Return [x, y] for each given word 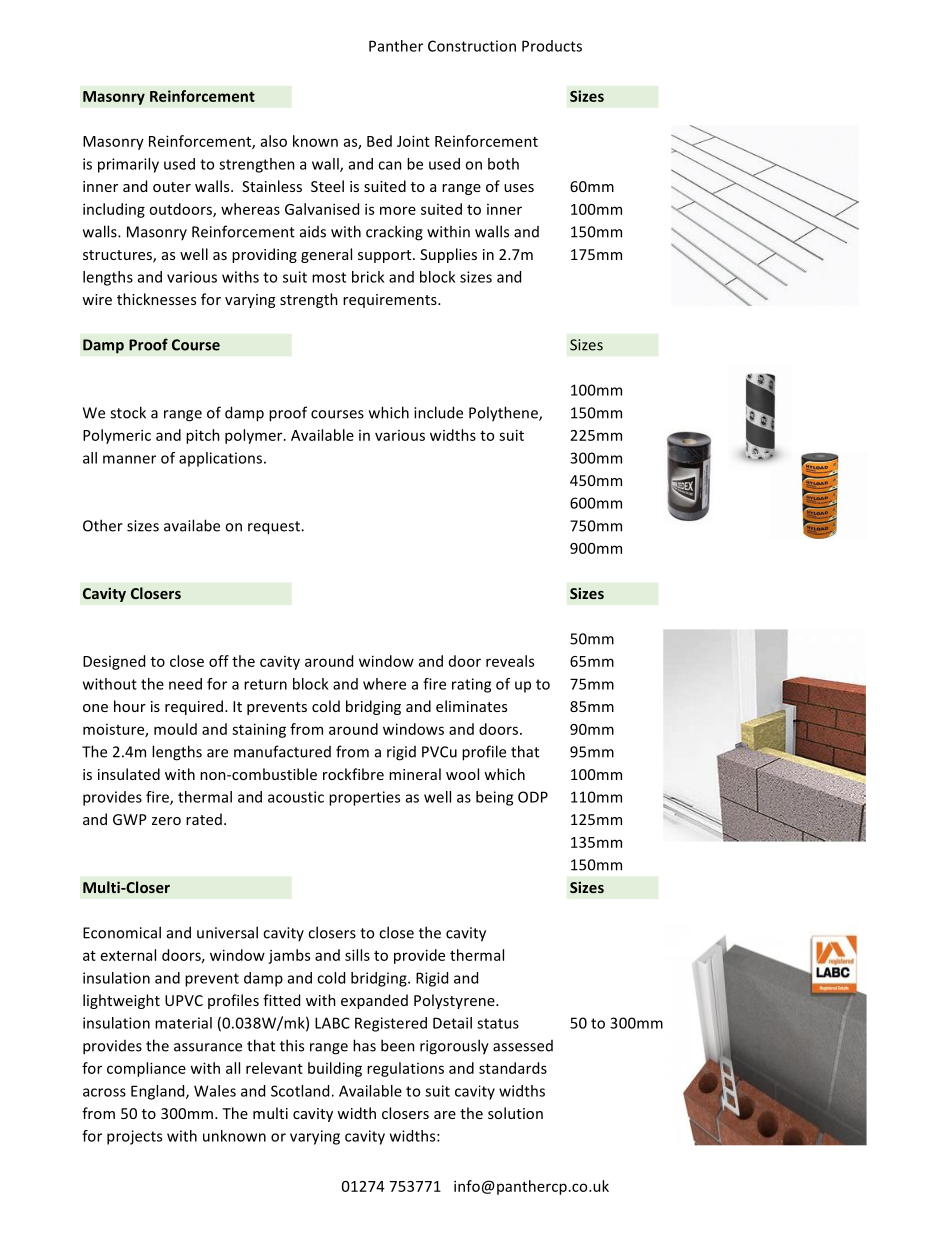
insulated [129, 774]
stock [128, 412]
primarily [128, 165]
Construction [472, 46]
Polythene [504, 414]
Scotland [300, 1091]
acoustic [296, 797]
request [275, 528]
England [159, 1092]
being [494, 798]
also [274, 141]
